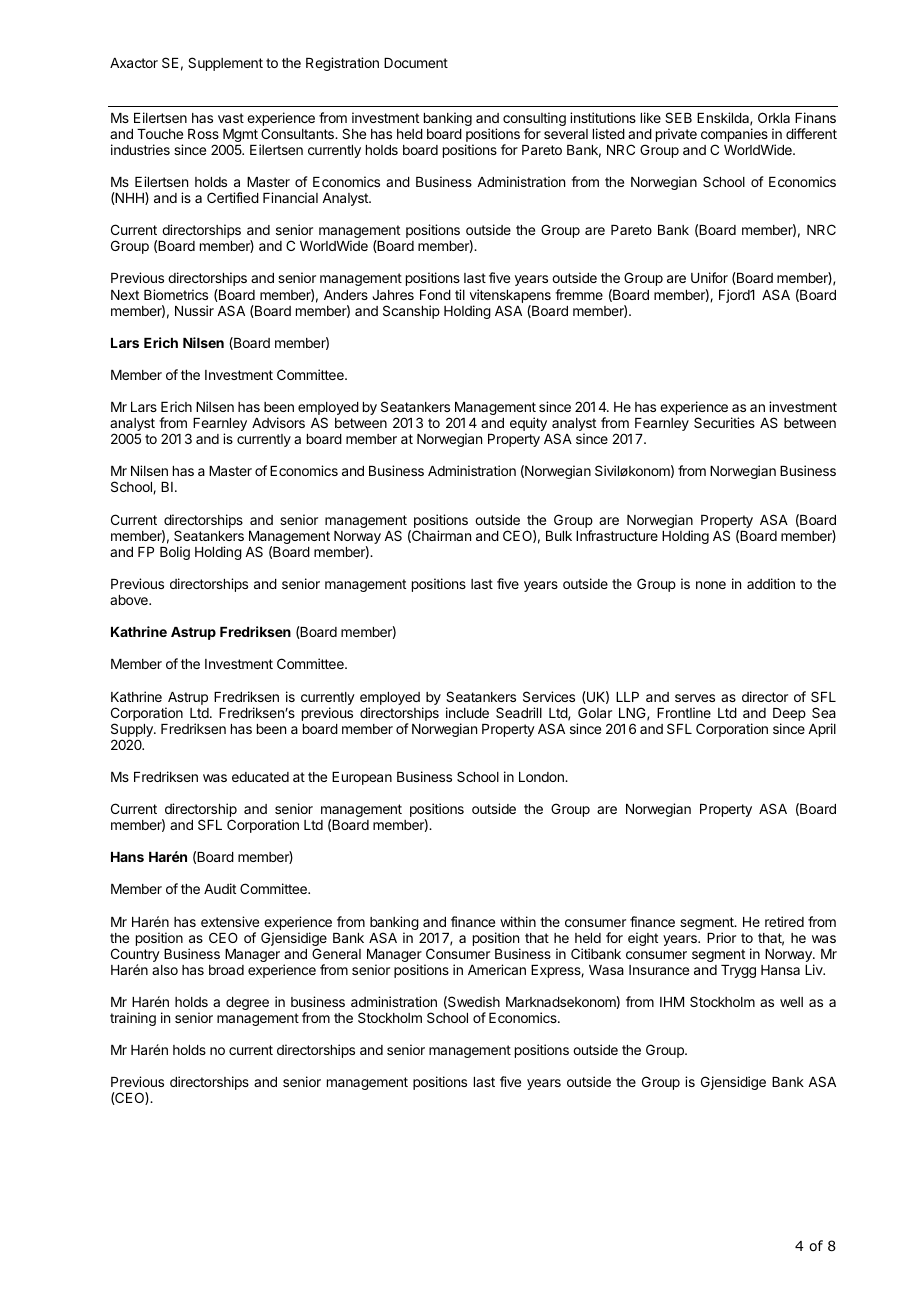 This document has height=1308, width=924. What do you see at coordinates (734, 136) in the document?
I see `companies` at bounding box center [734, 136].
